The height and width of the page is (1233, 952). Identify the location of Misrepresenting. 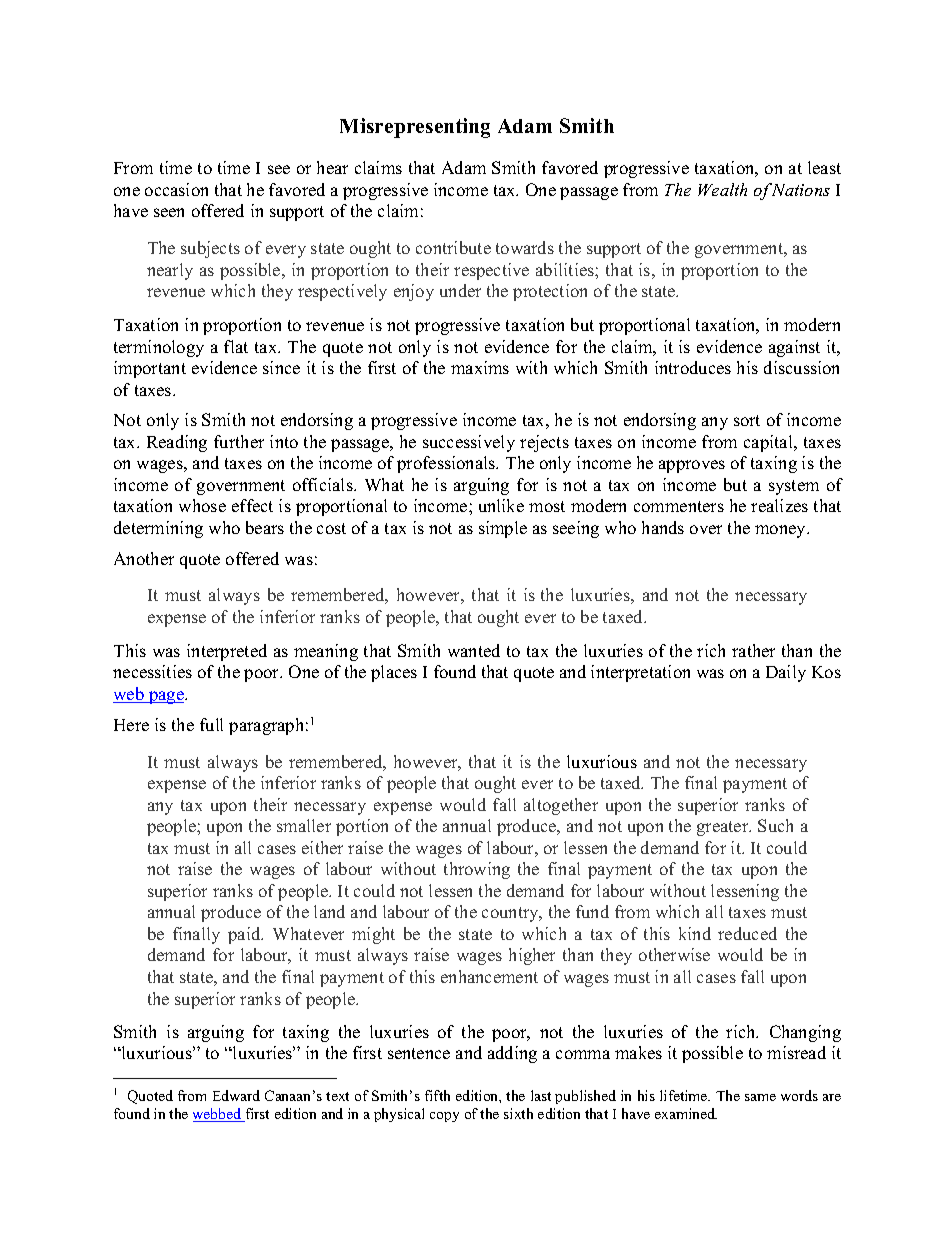
(415, 128).
